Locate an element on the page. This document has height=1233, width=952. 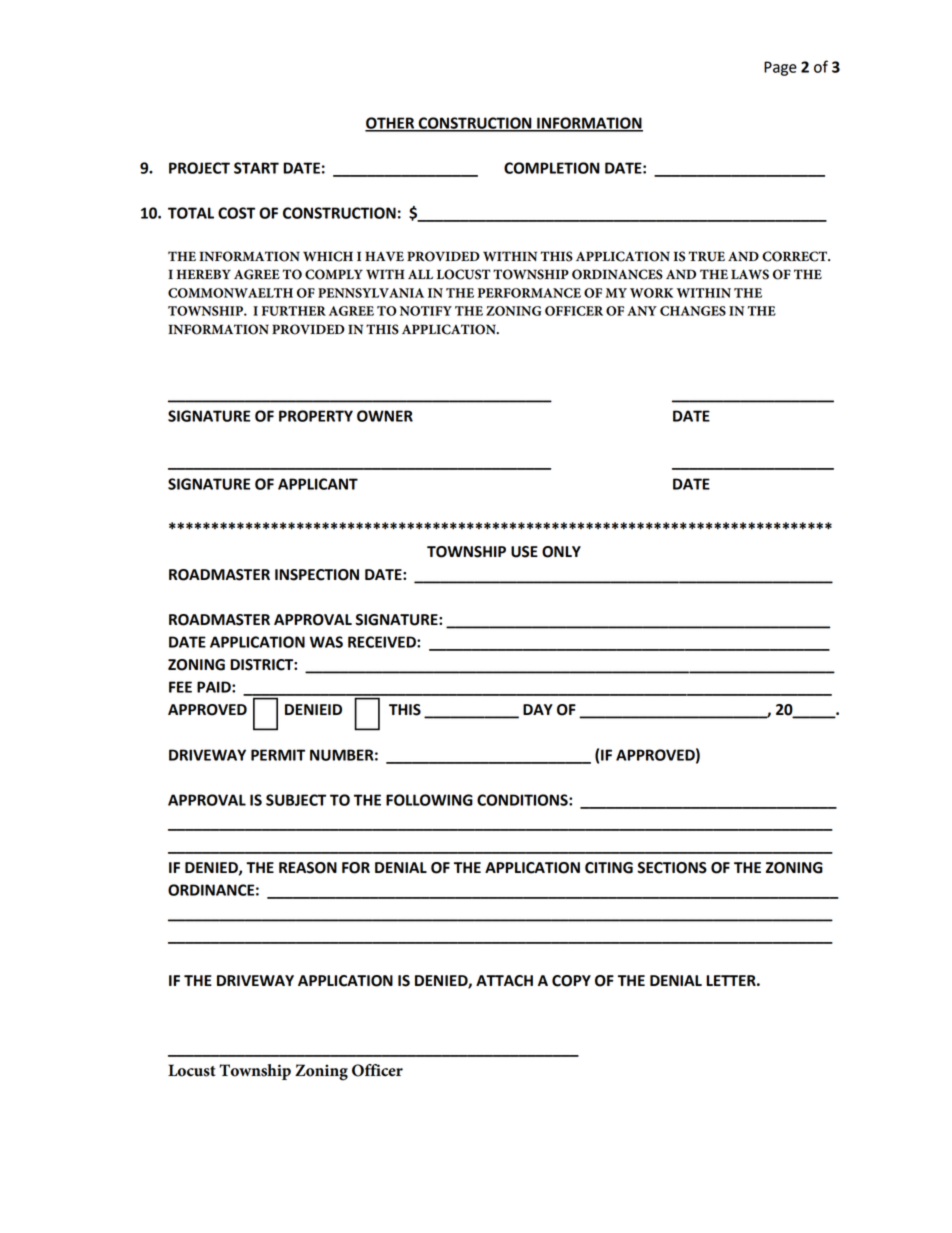
DAY is located at coordinates (538, 709).
